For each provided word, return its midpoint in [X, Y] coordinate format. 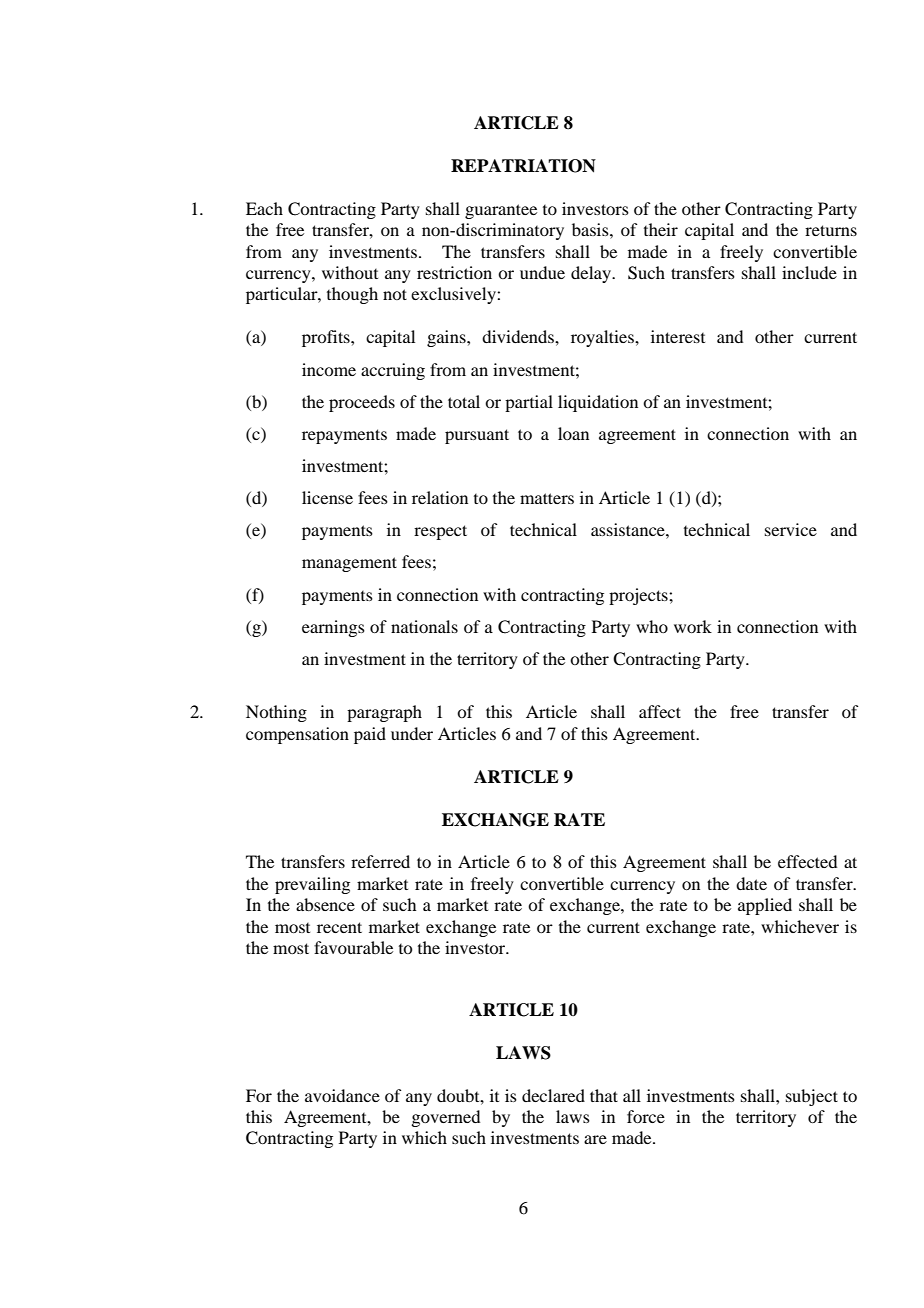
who [652, 626]
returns [831, 230]
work [693, 626]
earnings [333, 628]
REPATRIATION [523, 166]
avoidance [342, 1095]
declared [553, 1095]
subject [812, 1097]
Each [264, 208]
